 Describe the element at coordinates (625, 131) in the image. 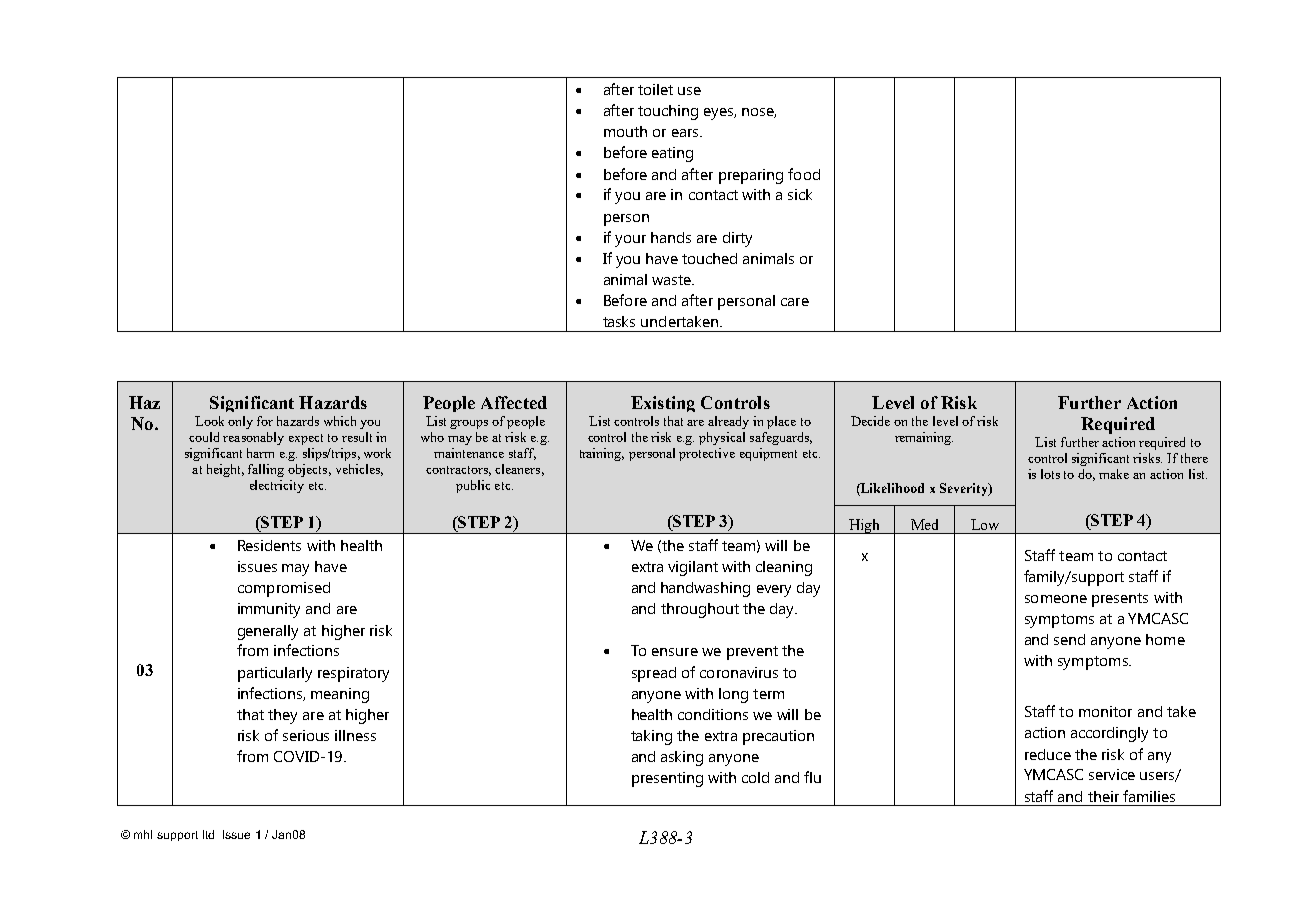

I see `mouth` at that location.
